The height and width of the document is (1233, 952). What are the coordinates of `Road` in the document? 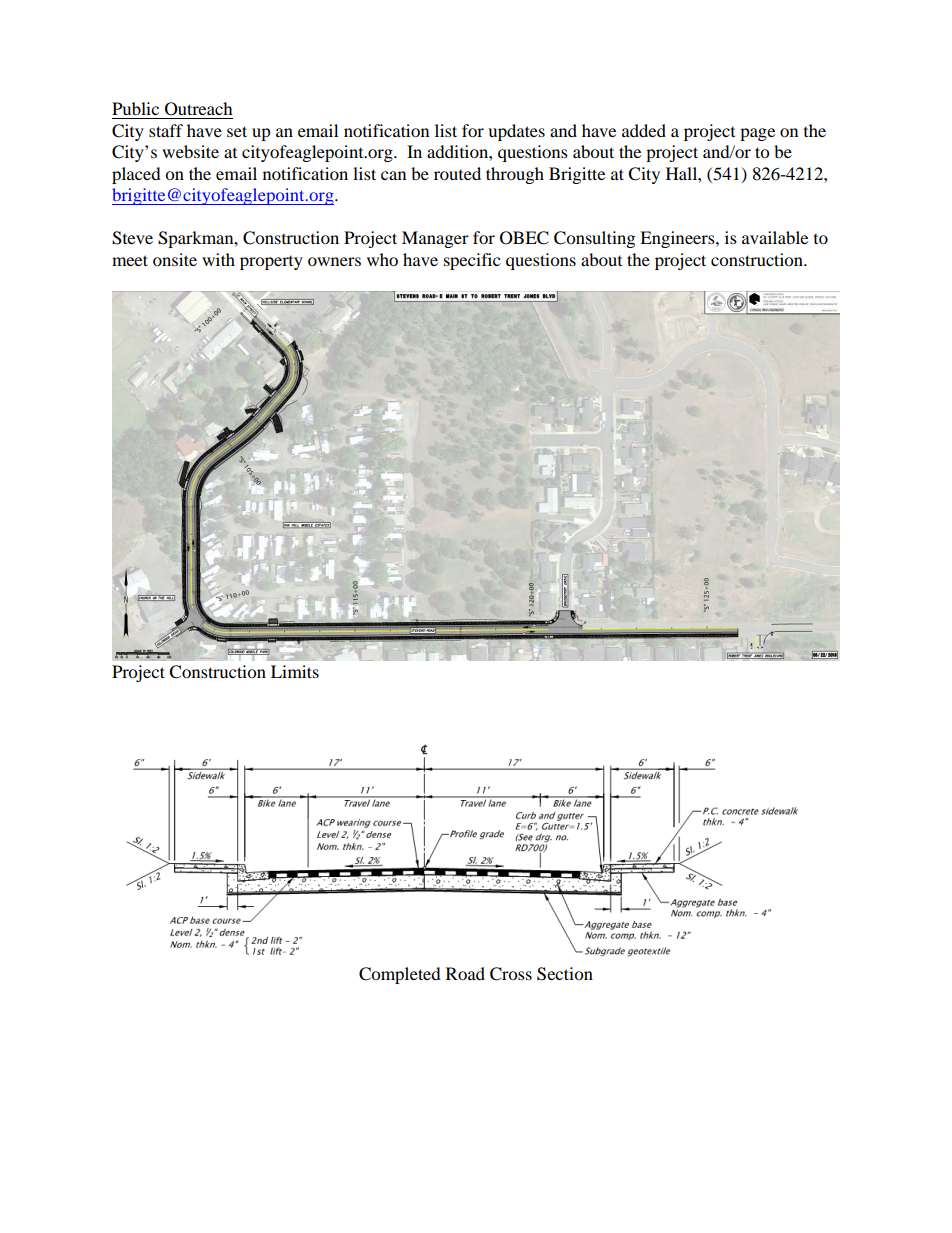 It's located at (465, 973).
